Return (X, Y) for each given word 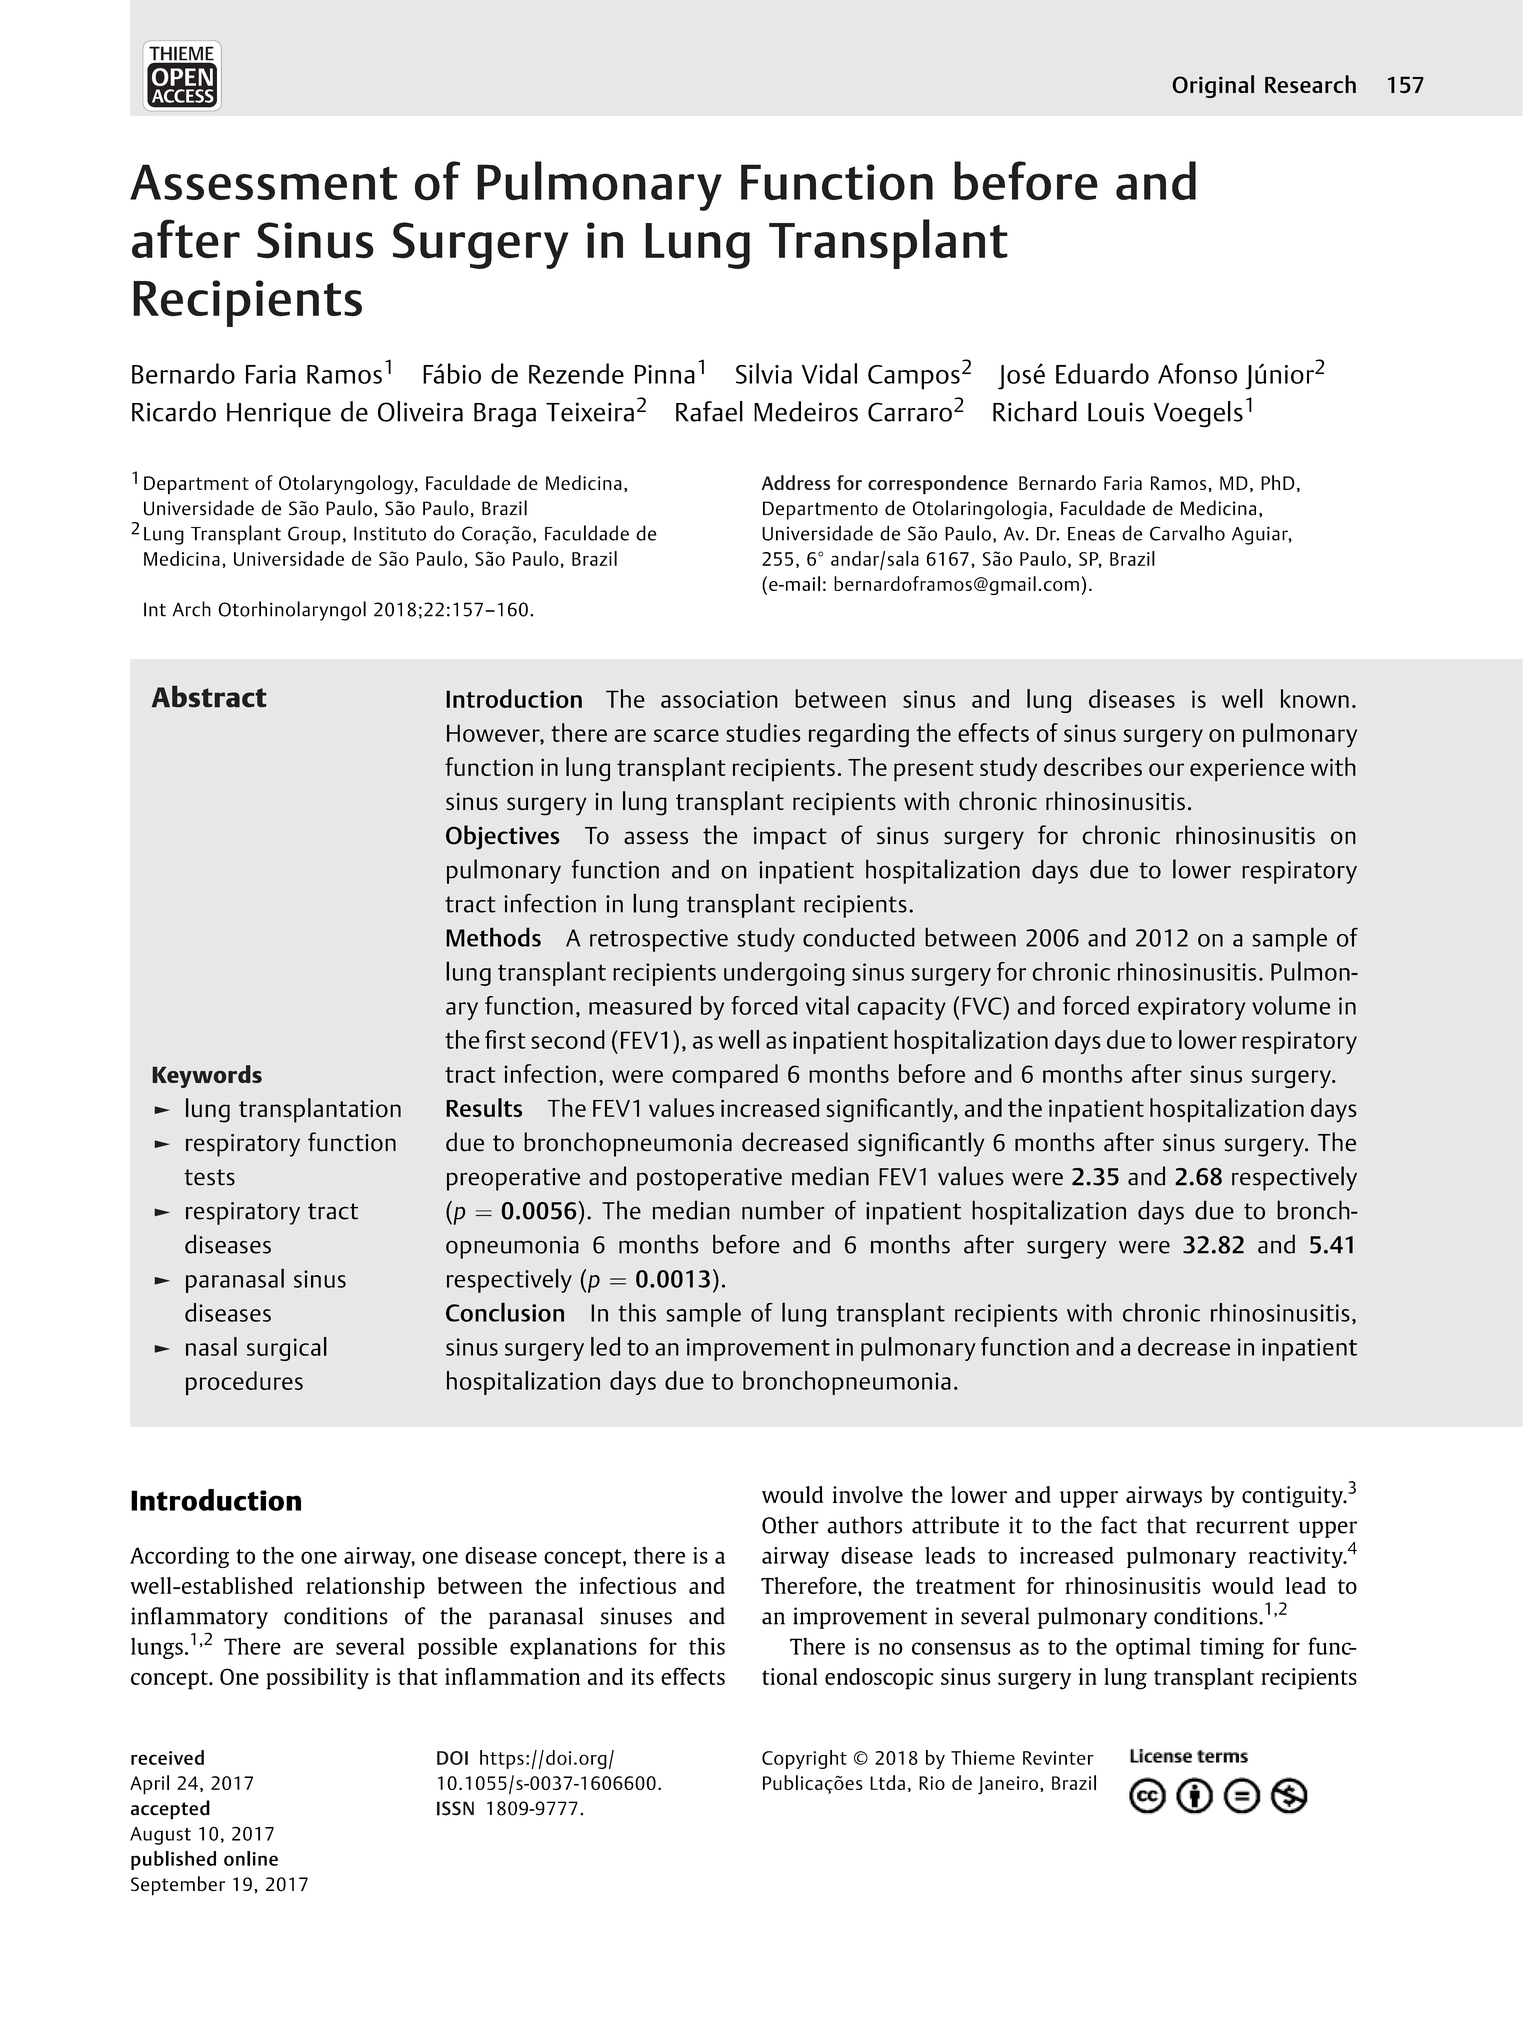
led (605, 1346)
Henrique (279, 415)
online (251, 1858)
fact (1119, 1525)
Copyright (804, 1759)
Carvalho (1187, 533)
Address (796, 482)
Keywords (207, 1076)
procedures (244, 1383)
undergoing (784, 974)
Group (314, 535)
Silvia (764, 373)
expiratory (1191, 1008)
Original (1213, 86)
